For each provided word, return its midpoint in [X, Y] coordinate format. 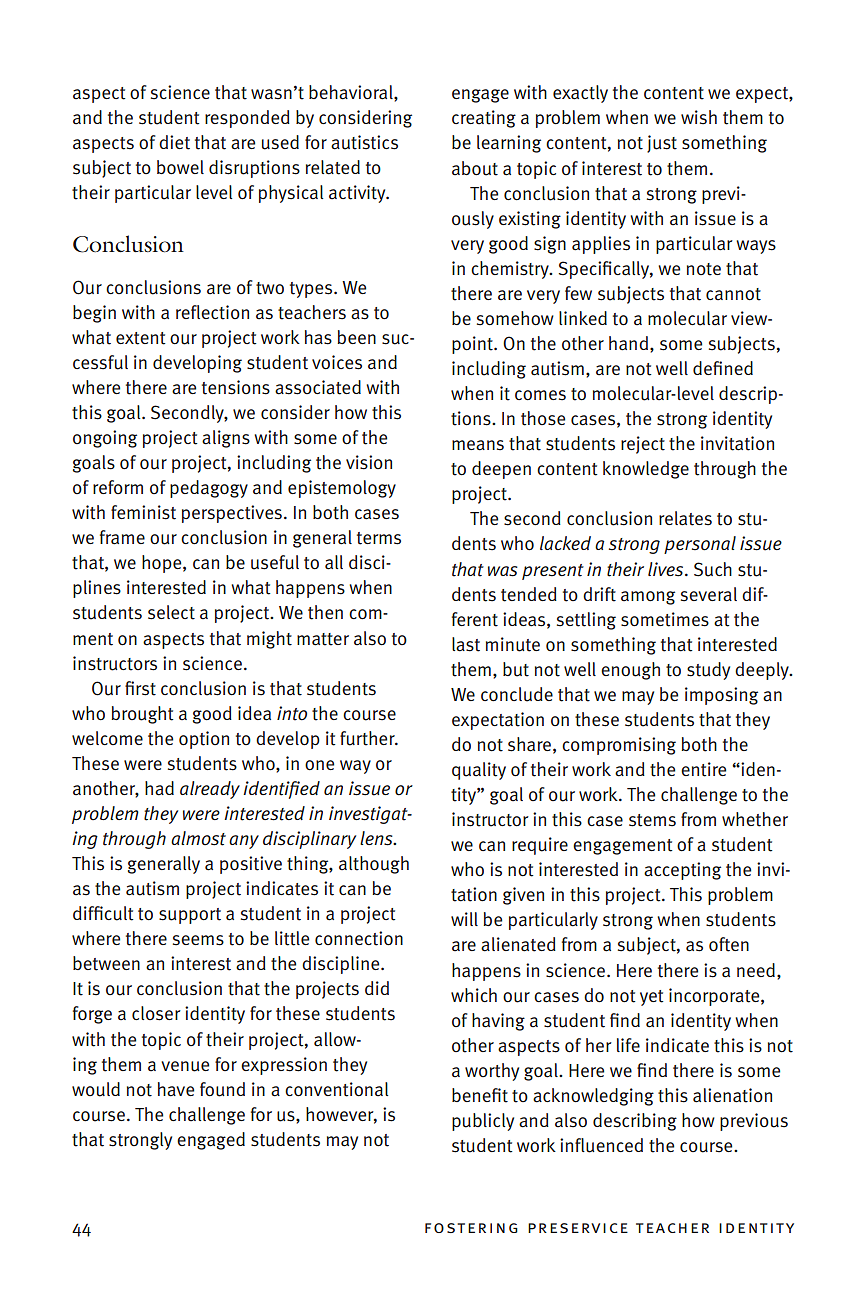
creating [484, 119]
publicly [483, 1122]
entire [703, 769]
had [159, 788]
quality [479, 771]
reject [643, 445]
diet [174, 142]
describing [635, 1122]
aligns [226, 439]
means [478, 445]
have [176, 1089]
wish [699, 117]
